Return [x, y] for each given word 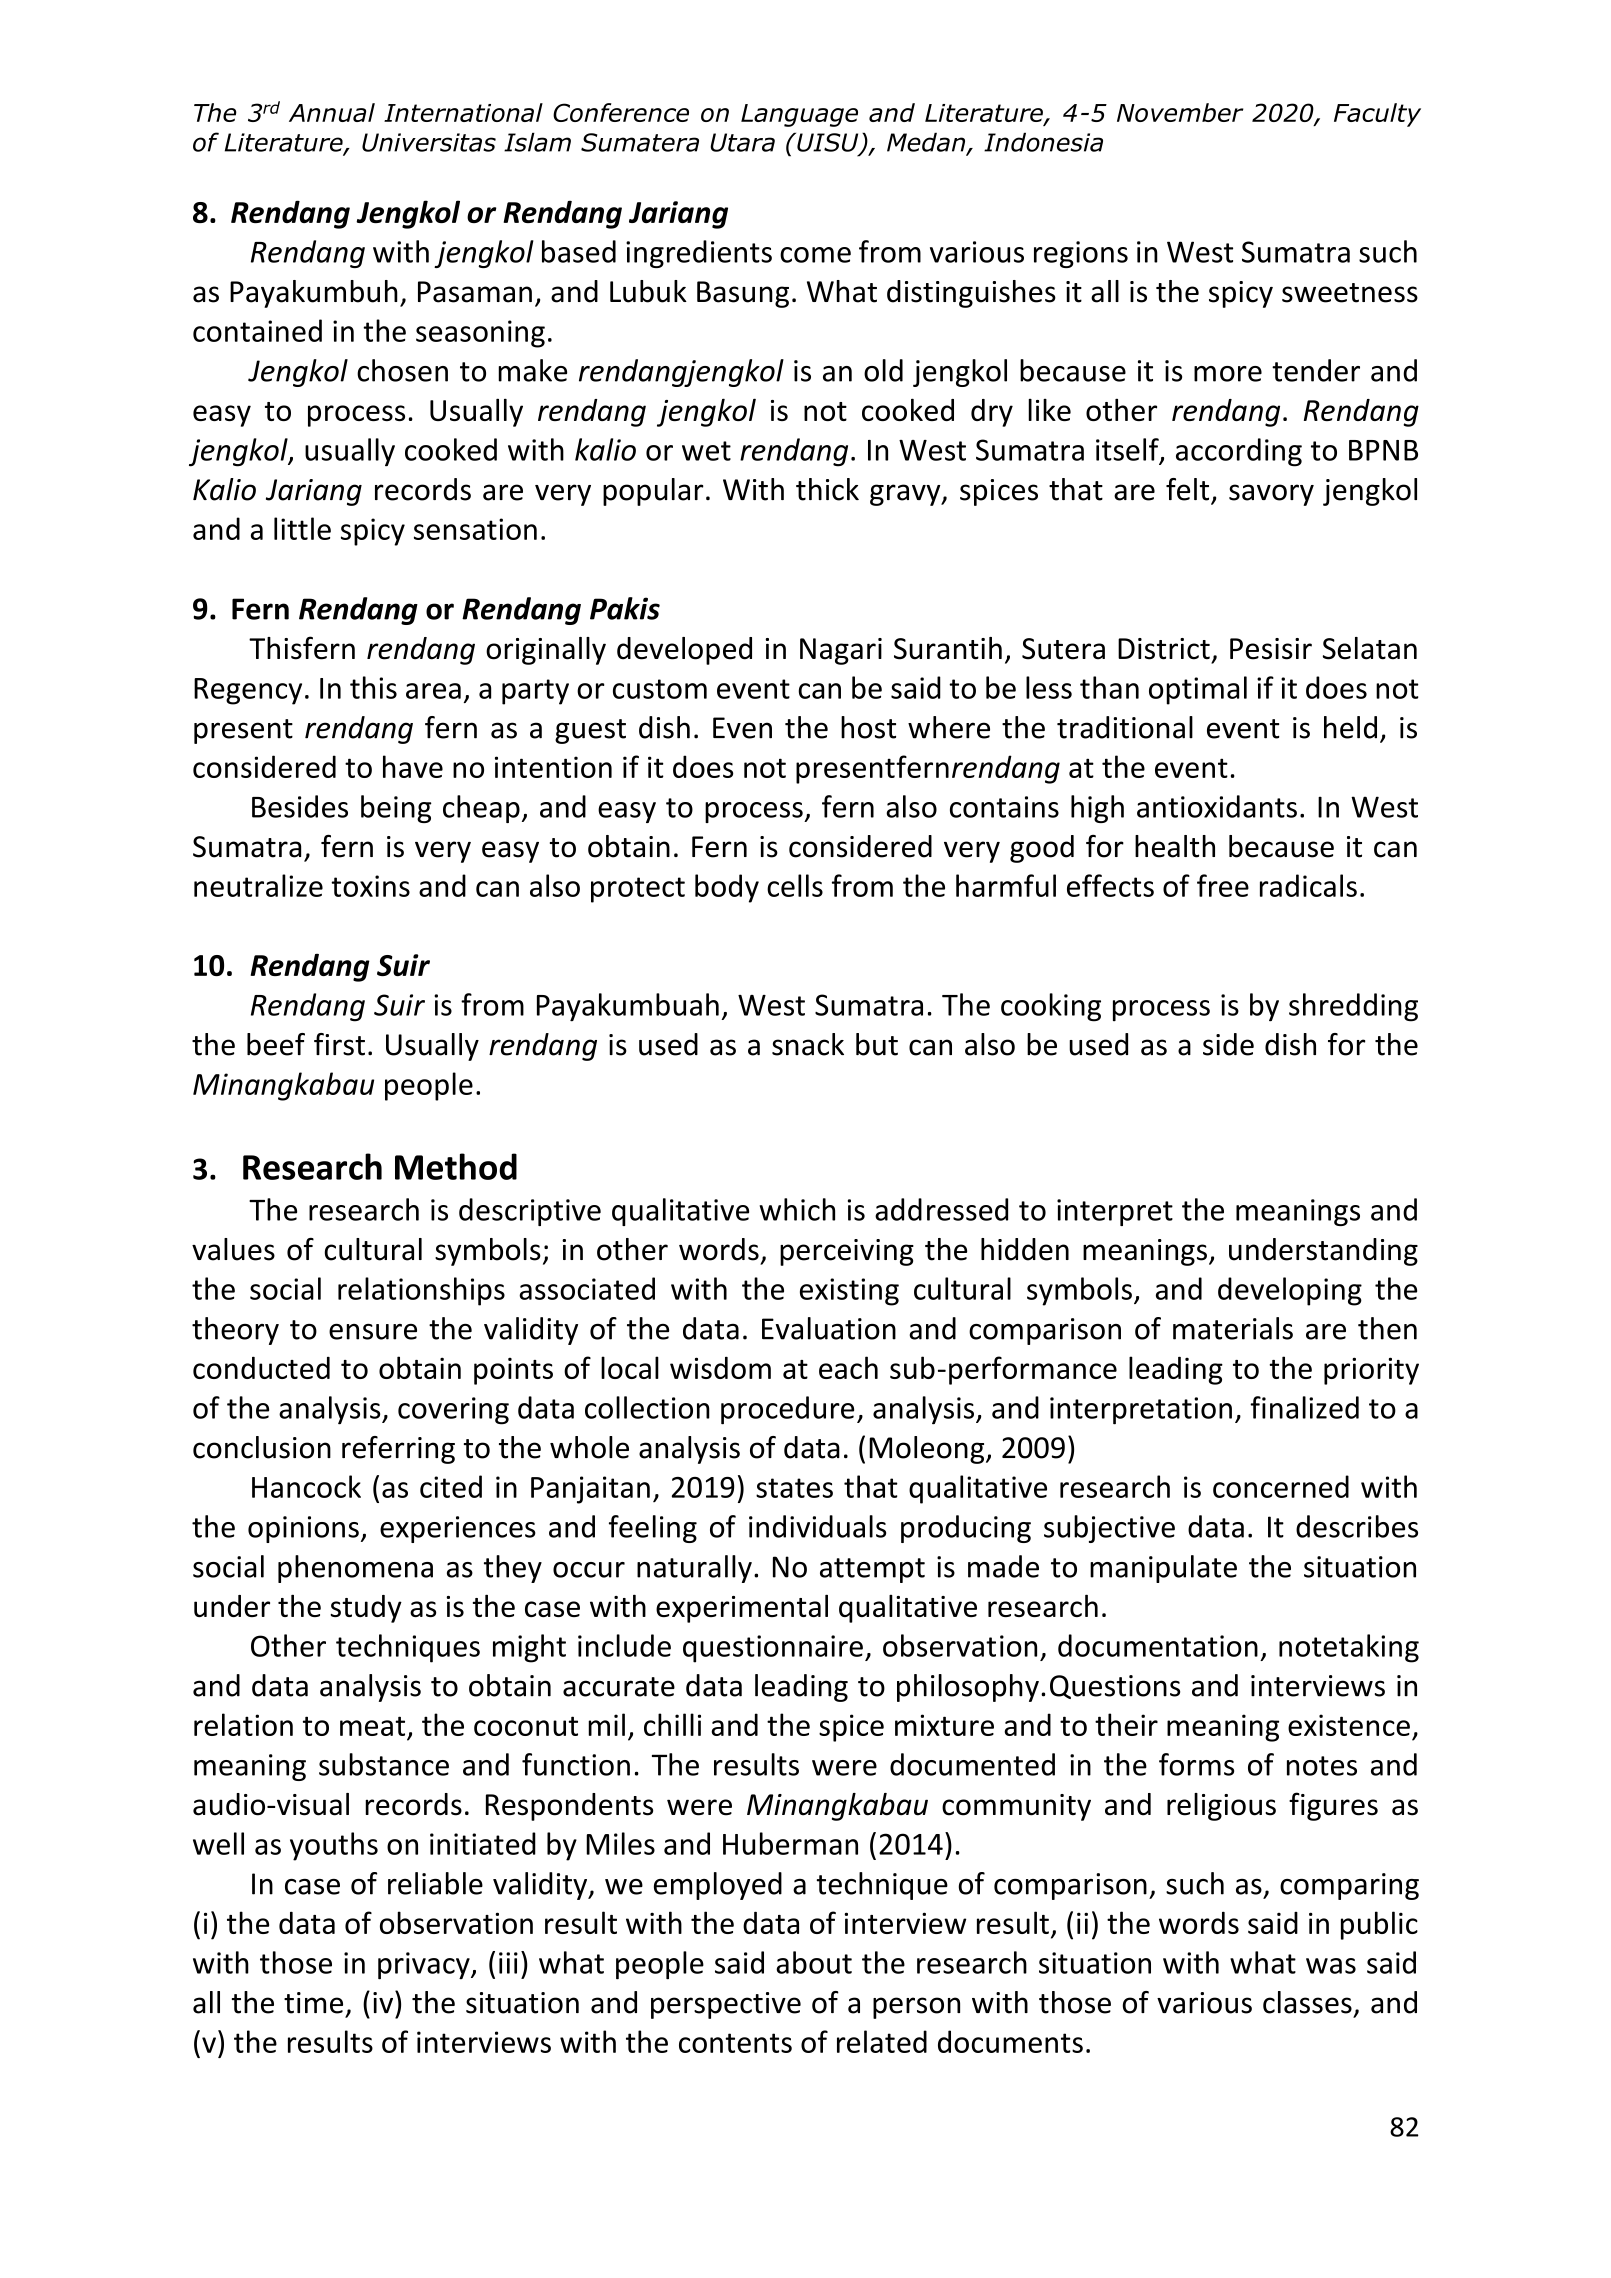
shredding [1353, 1007]
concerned [1281, 1486]
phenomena [355, 1569]
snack [808, 1044]
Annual [332, 112]
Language [799, 115]
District [1164, 649]
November [1180, 112]
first [339, 1044]
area [433, 691]
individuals [817, 1526]
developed [684, 651]
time [313, 2003]
